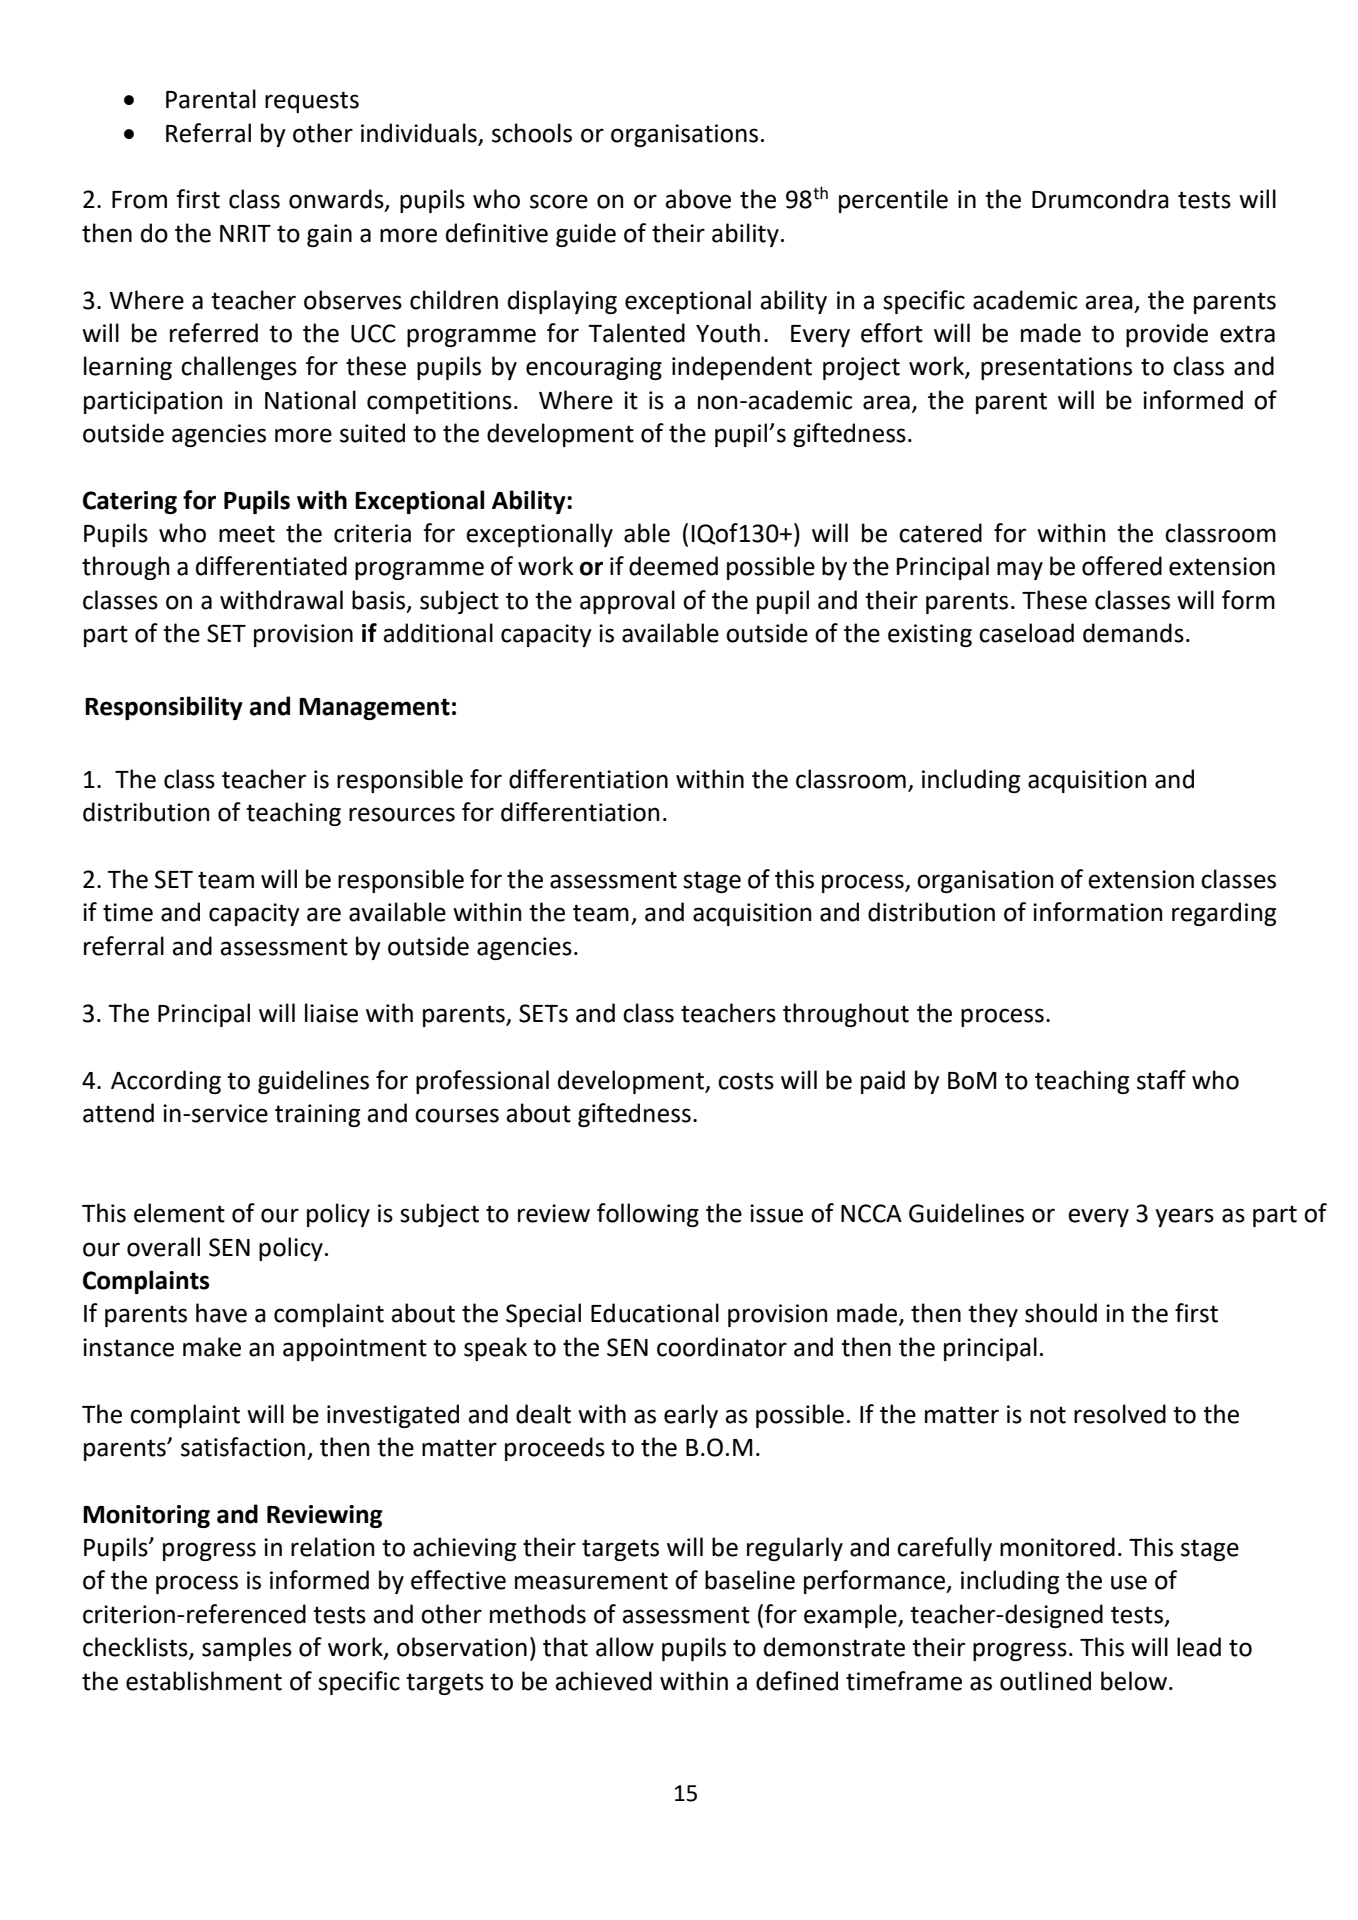  I want to click on percentile, so click(893, 201).
